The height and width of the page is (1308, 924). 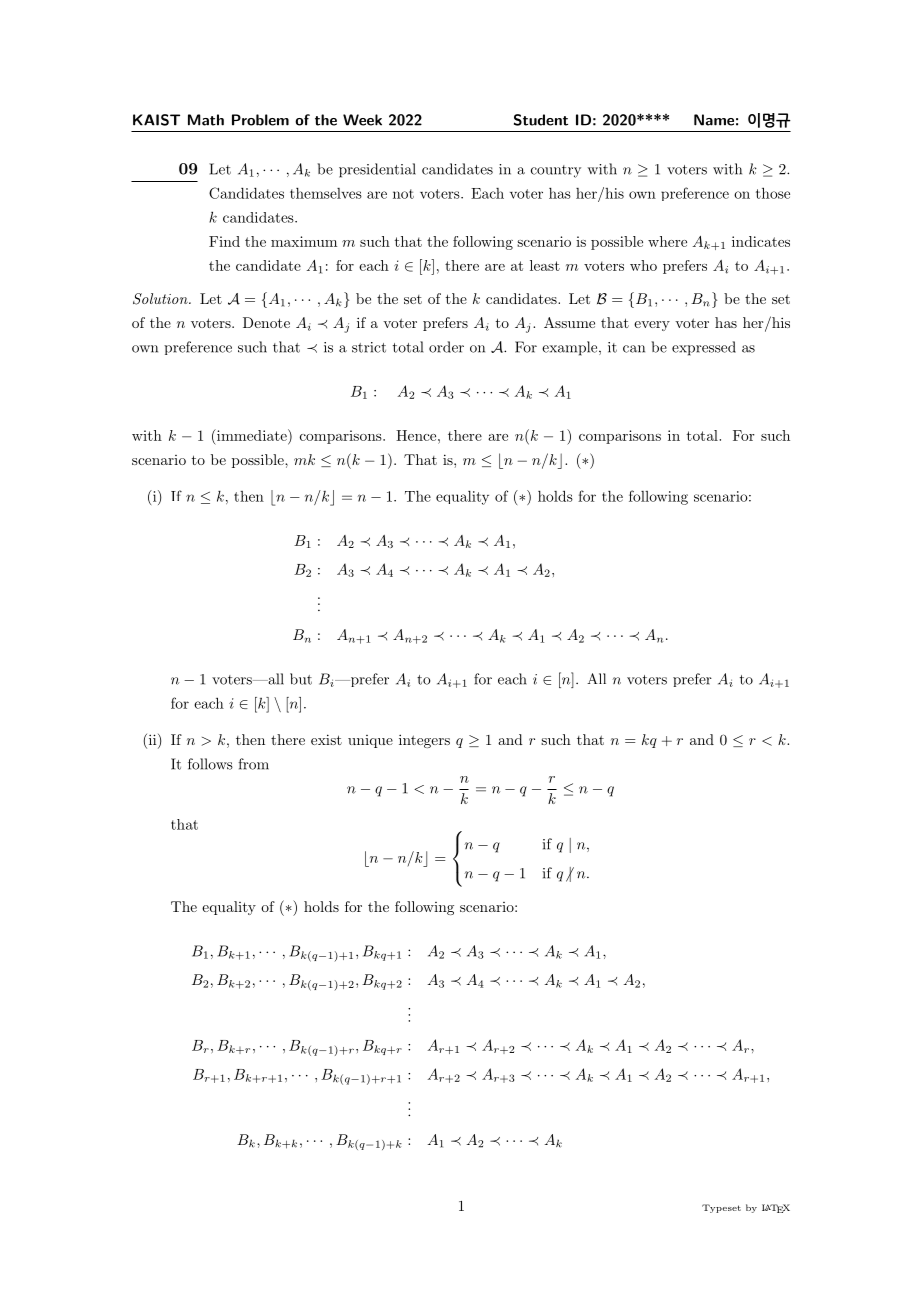 I want to click on expressed, so click(x=704, y=348).
